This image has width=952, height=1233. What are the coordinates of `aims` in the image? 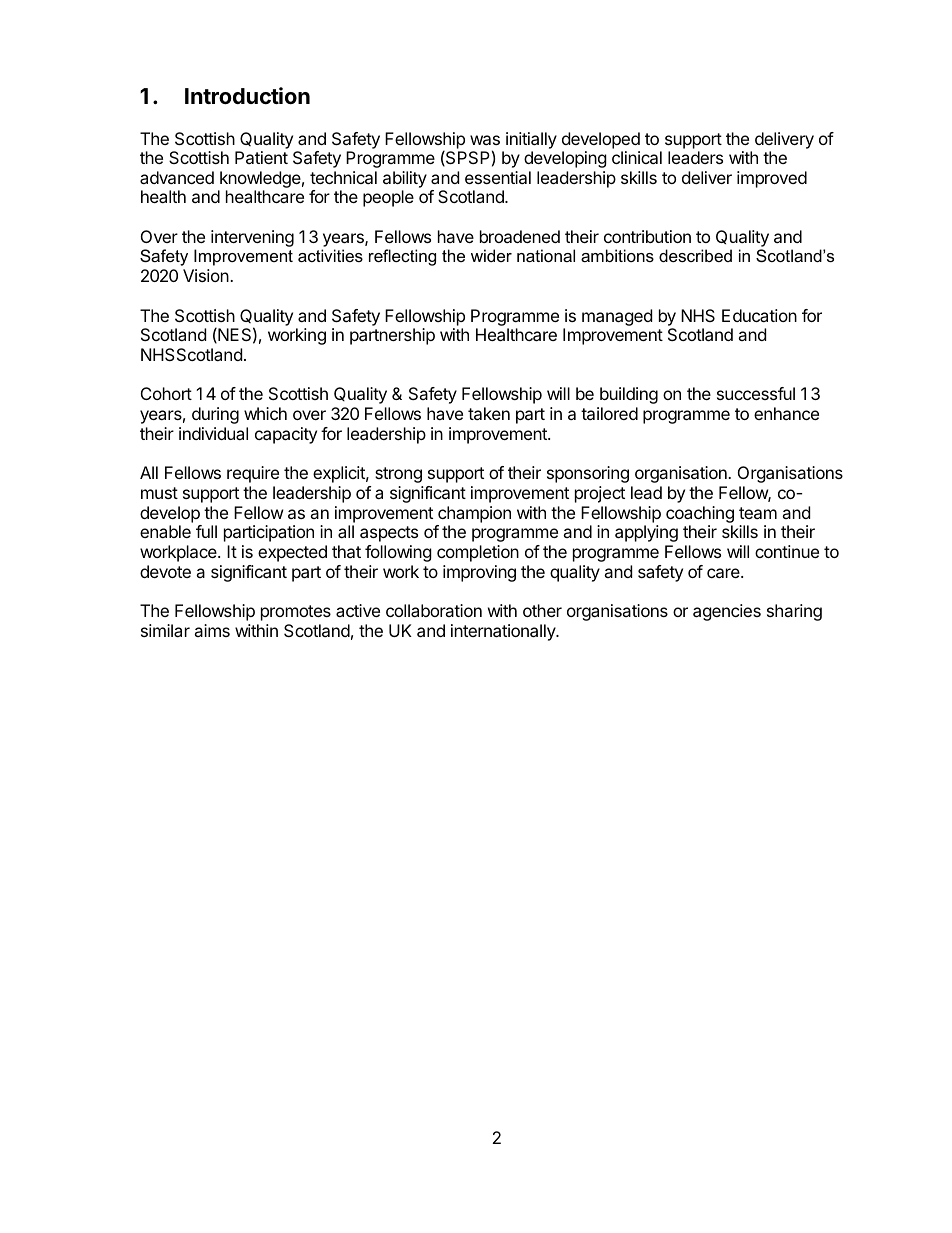 It's located at (212, 630).
